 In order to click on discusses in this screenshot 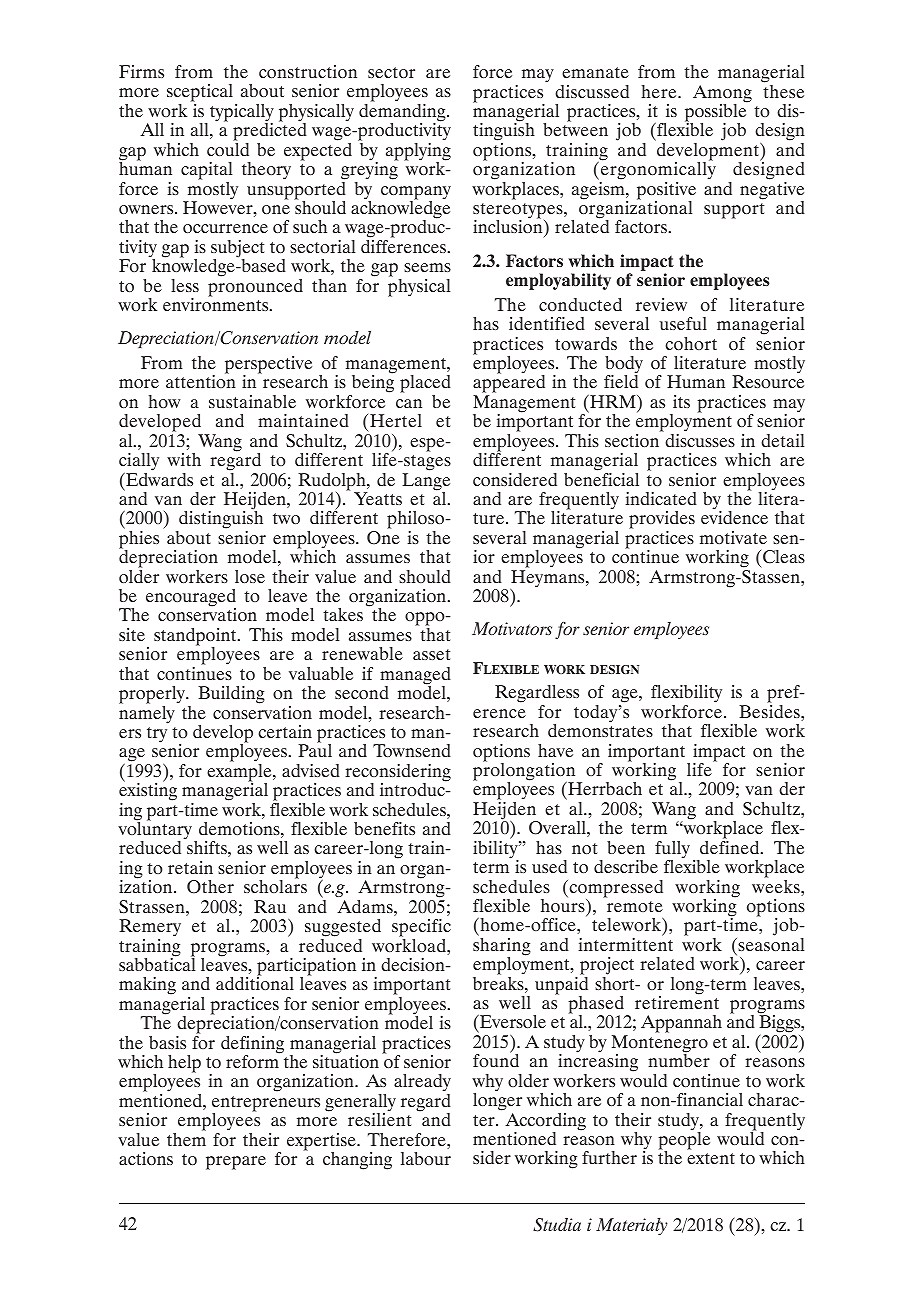, I will do `click(700, 440)`.
